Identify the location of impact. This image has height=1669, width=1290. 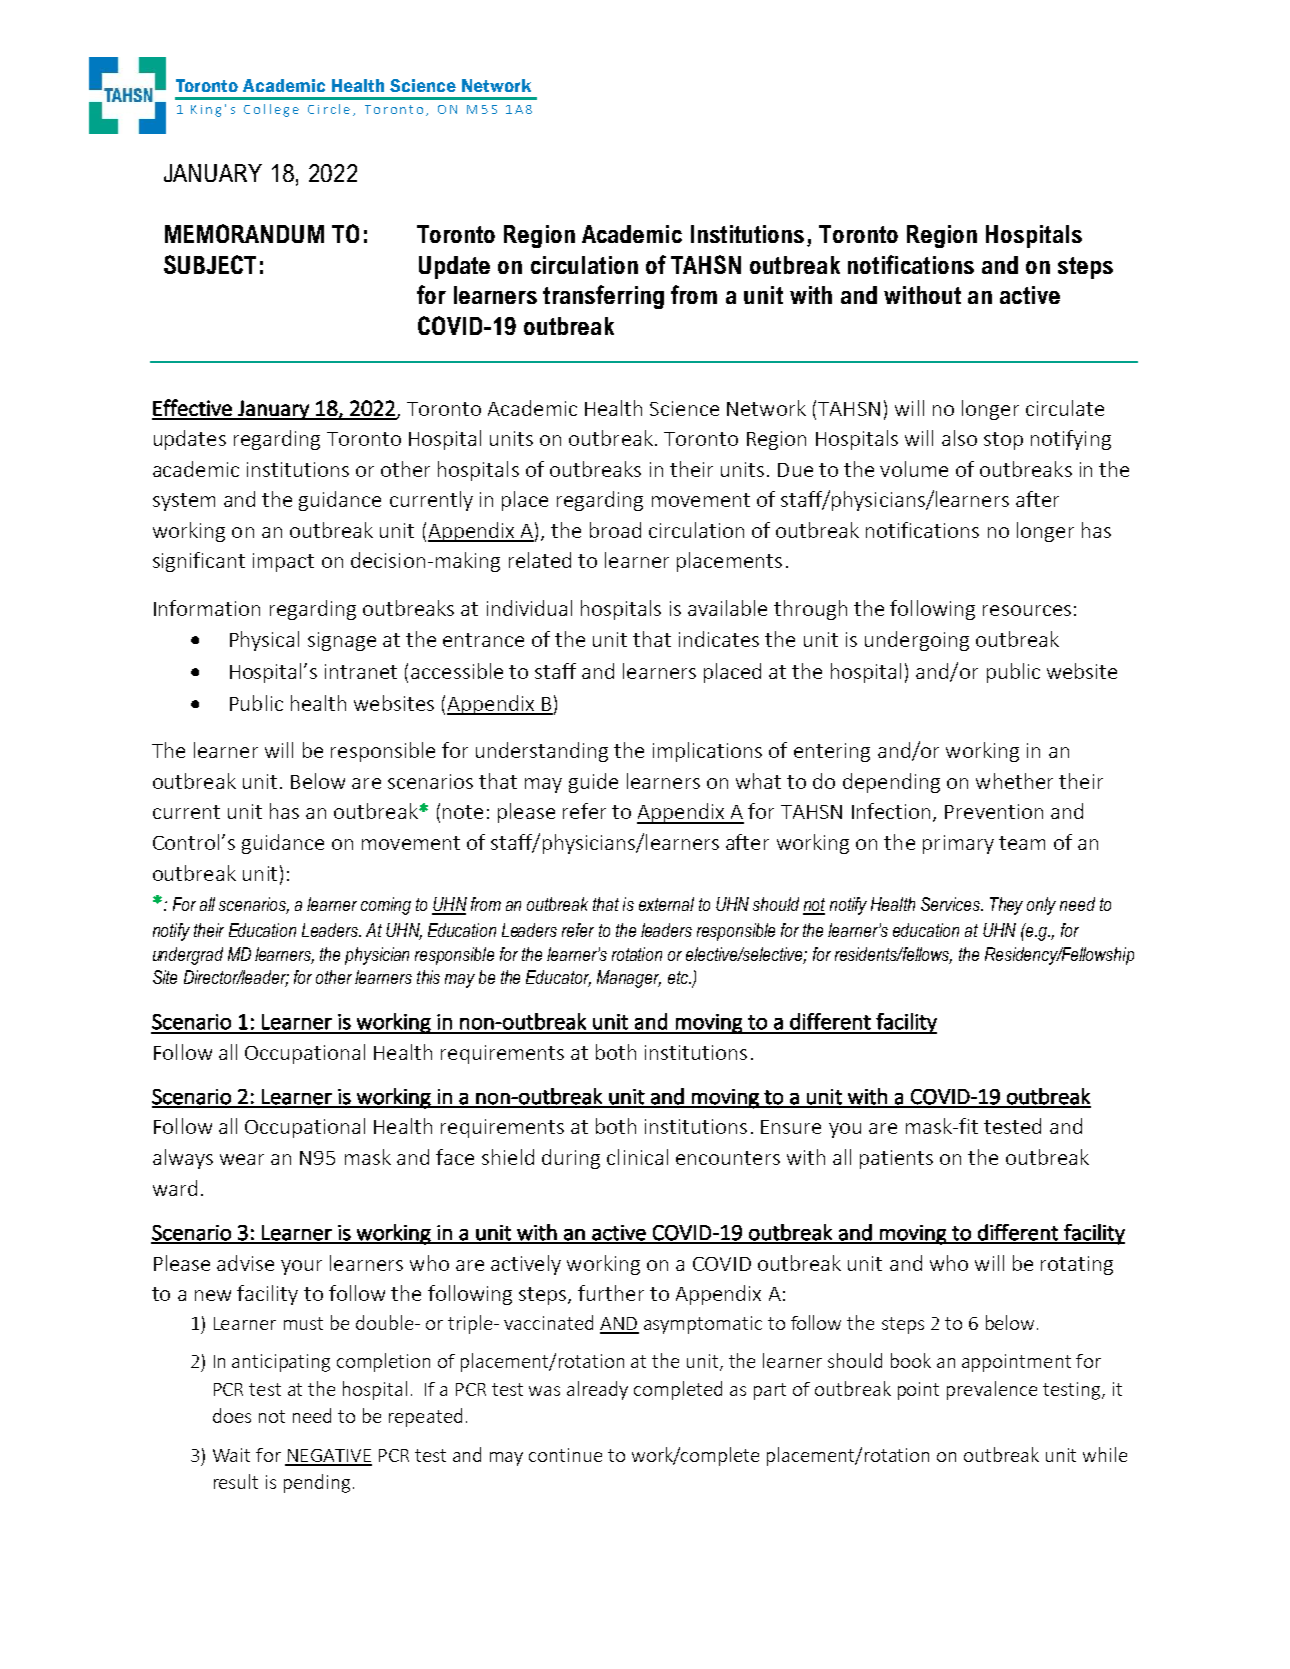
(283, 562).
